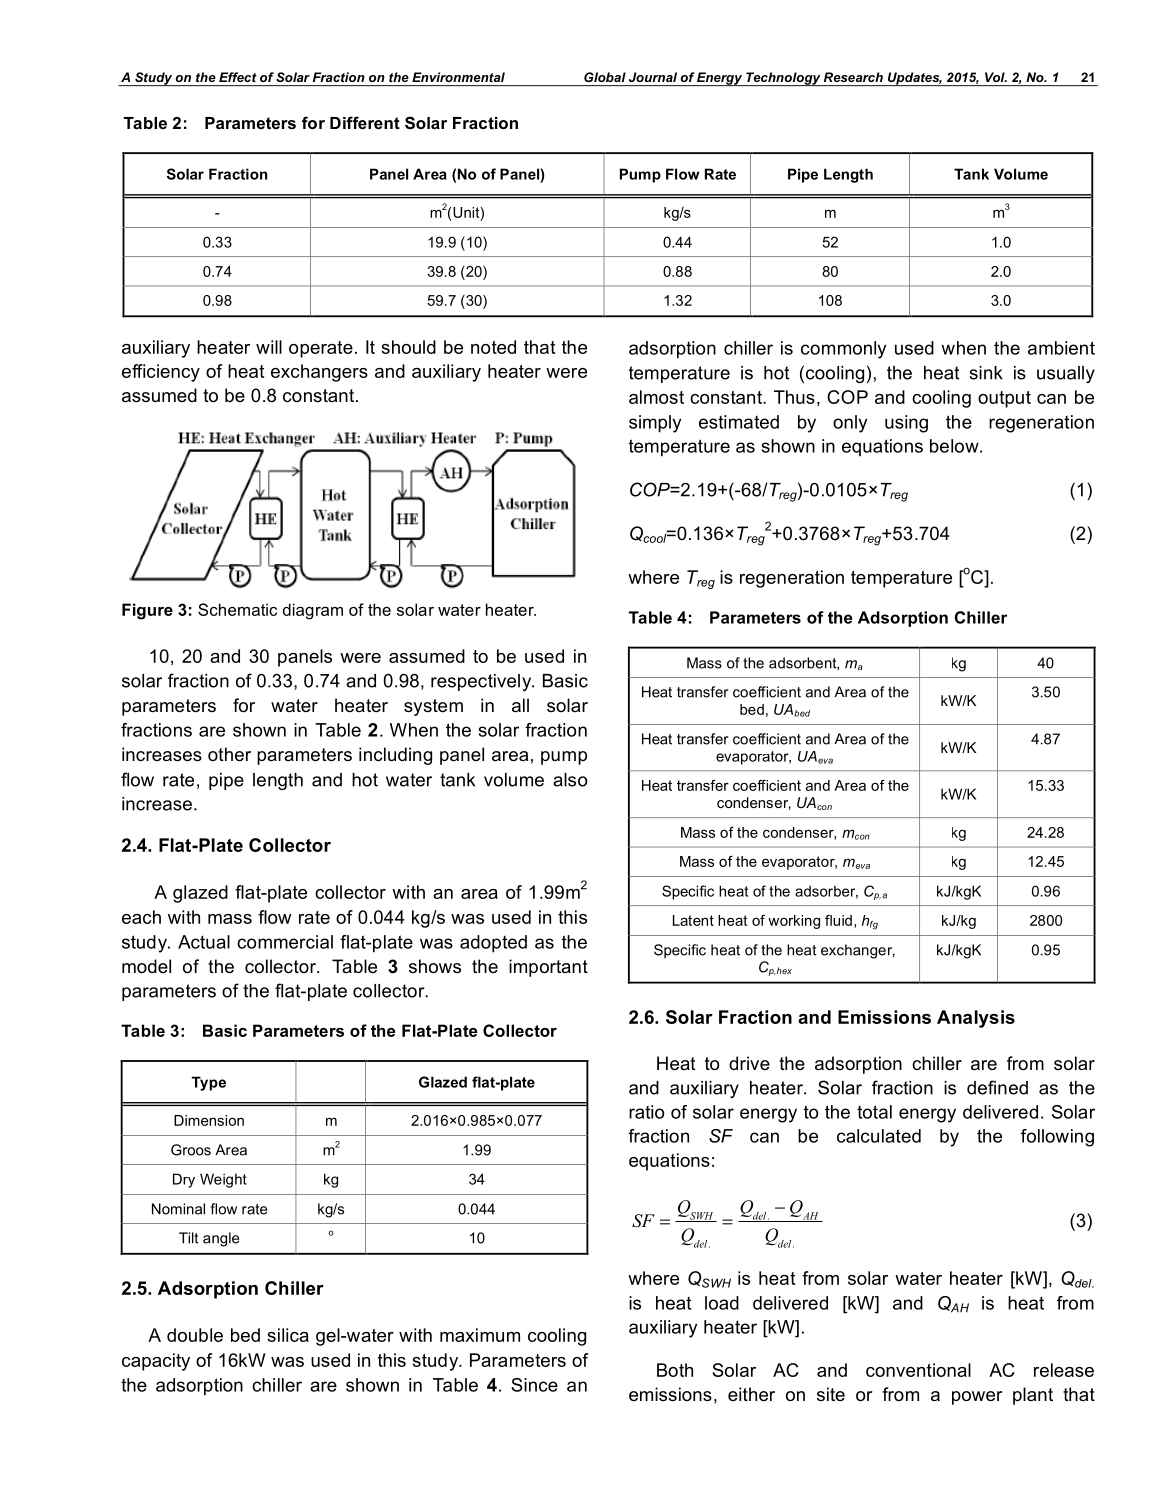 The width and height of the screenshot is (1162, 1504). What do you see at coordinates (906, 424) in the screenshot?
I see `using` at bounding box center [906, 424].
